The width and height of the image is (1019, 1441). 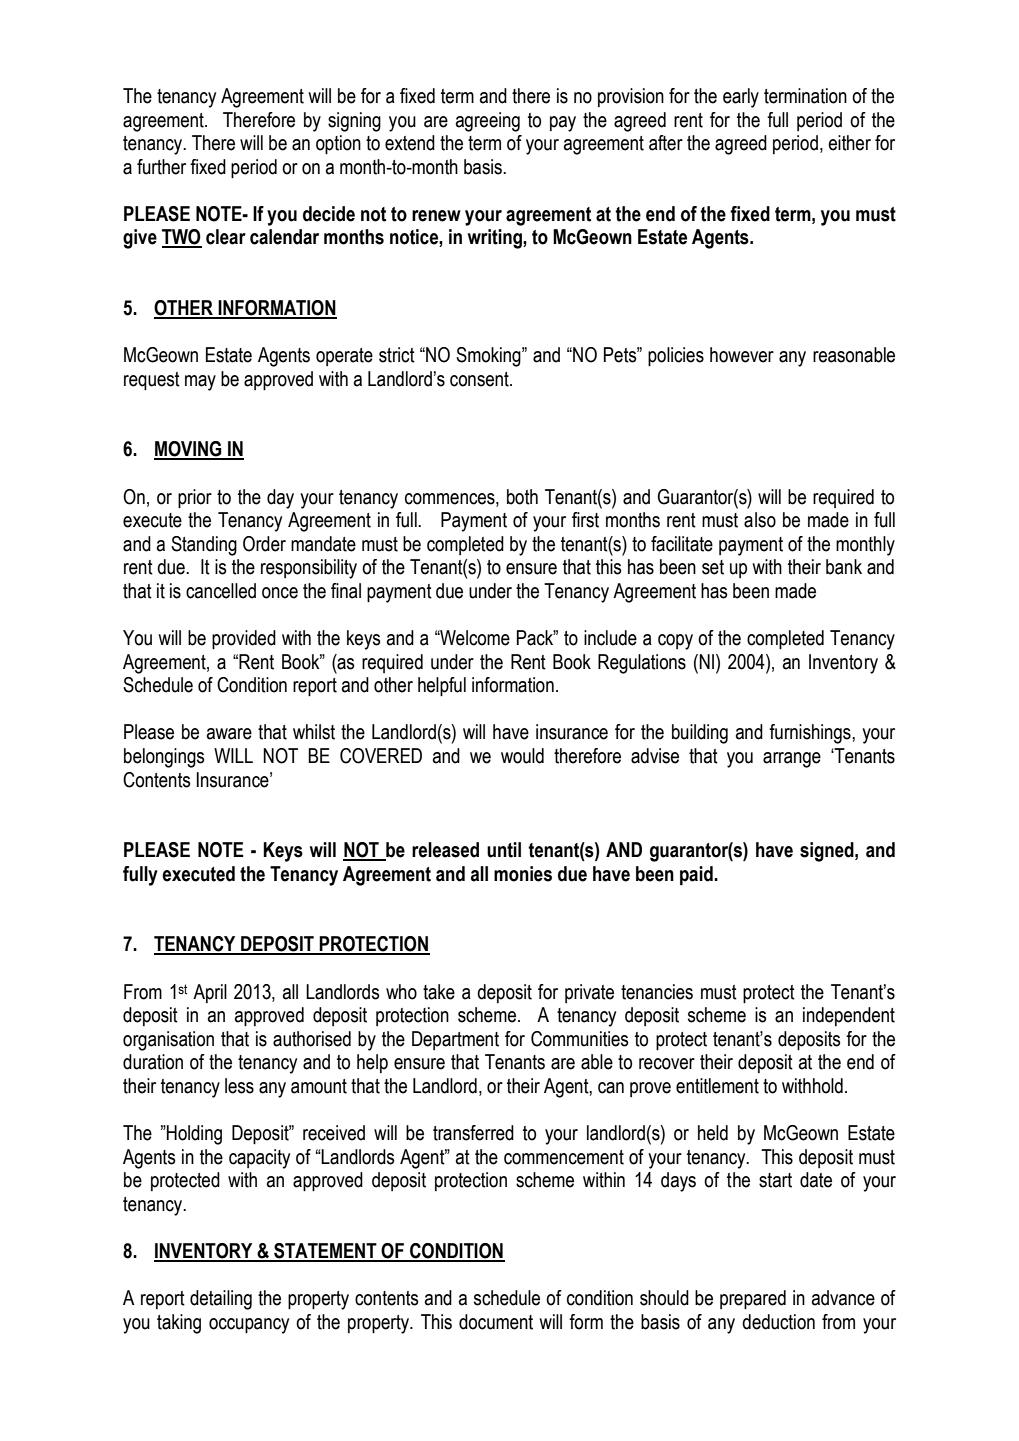 I want to click on further, so click(x=161, y=167).
